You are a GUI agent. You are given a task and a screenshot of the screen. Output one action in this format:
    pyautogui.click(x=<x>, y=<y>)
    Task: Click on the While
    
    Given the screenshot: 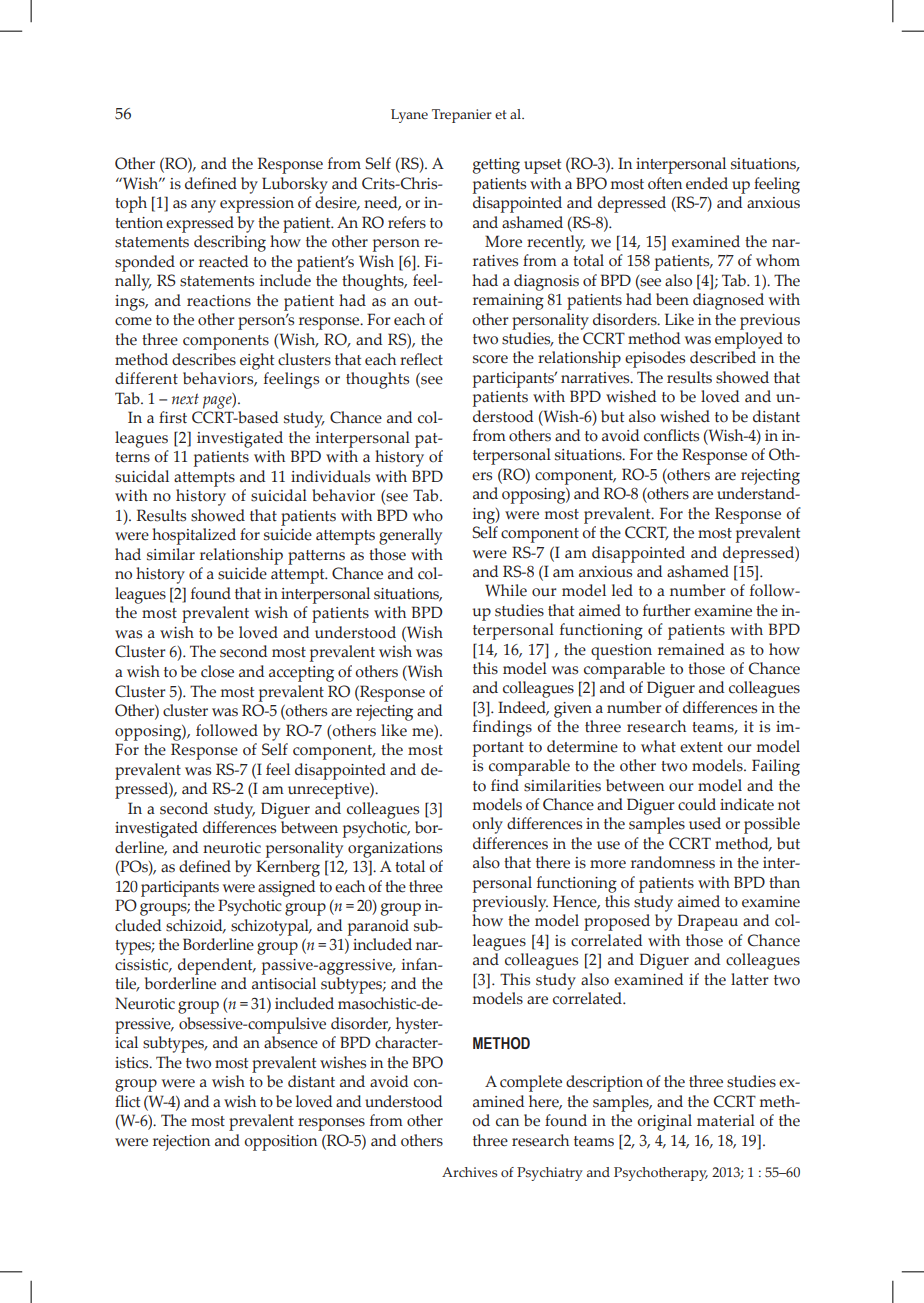 What is the action you would take?
    pyautogui.click(x=506, y=590)
